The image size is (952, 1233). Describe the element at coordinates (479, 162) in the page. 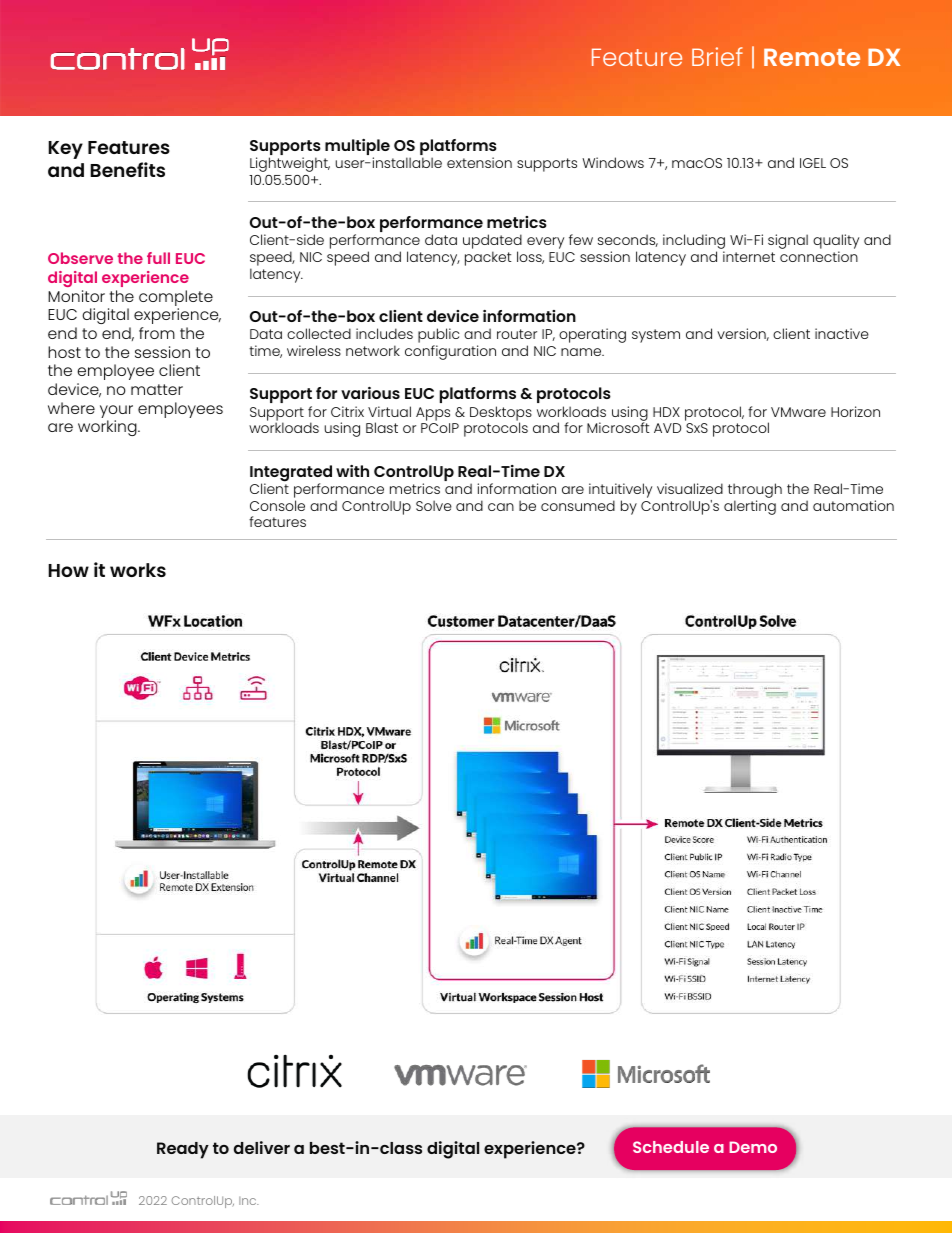

I see `extension` at that location.
